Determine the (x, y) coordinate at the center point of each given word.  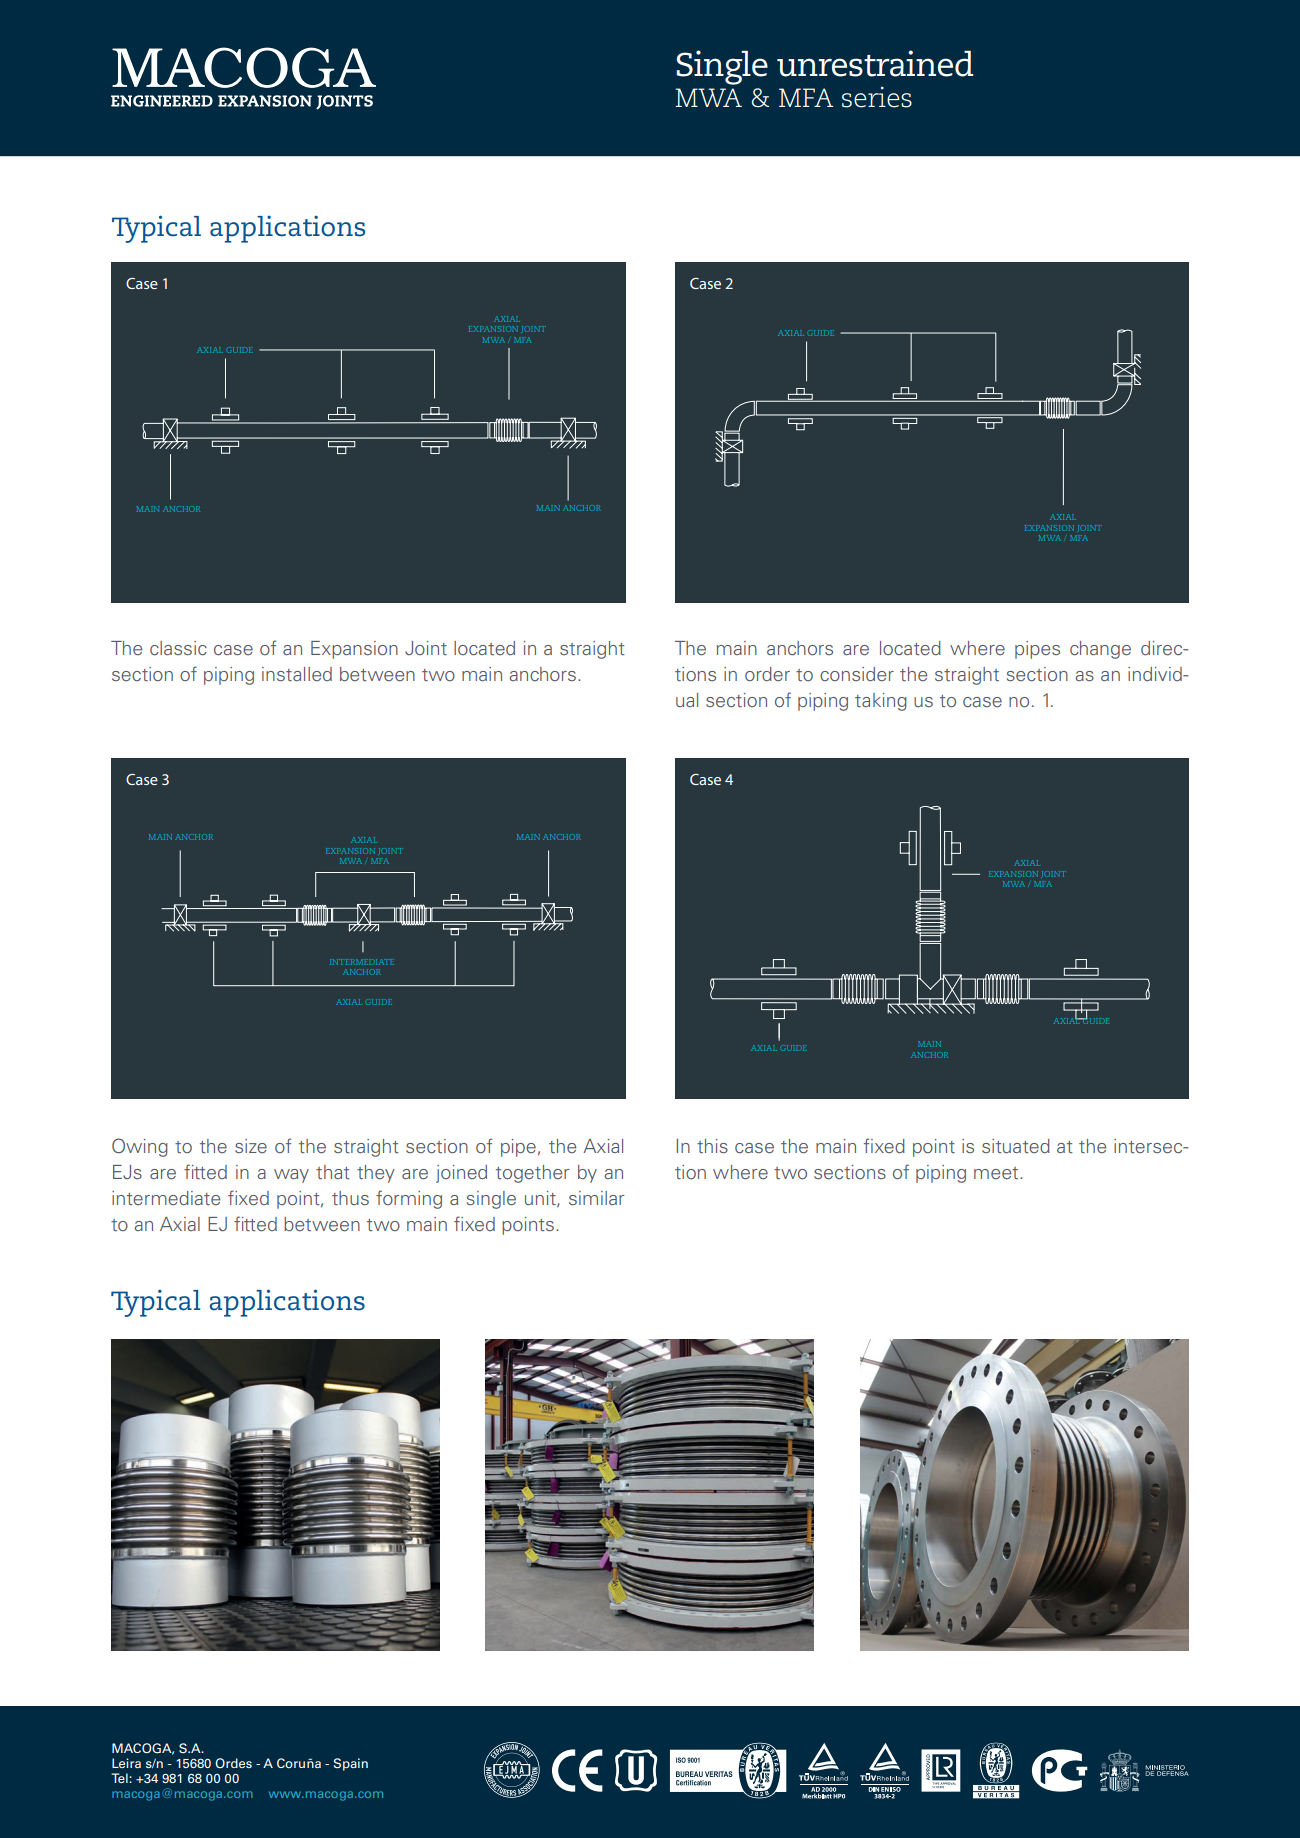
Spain (351, 1764)
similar (596, 1198)
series (877, 97)
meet (997, 1173)
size (251, 1146)
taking (881, 702)
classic (178, 648)
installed (297, 674)
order (767, 674)
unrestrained (875, 63)
